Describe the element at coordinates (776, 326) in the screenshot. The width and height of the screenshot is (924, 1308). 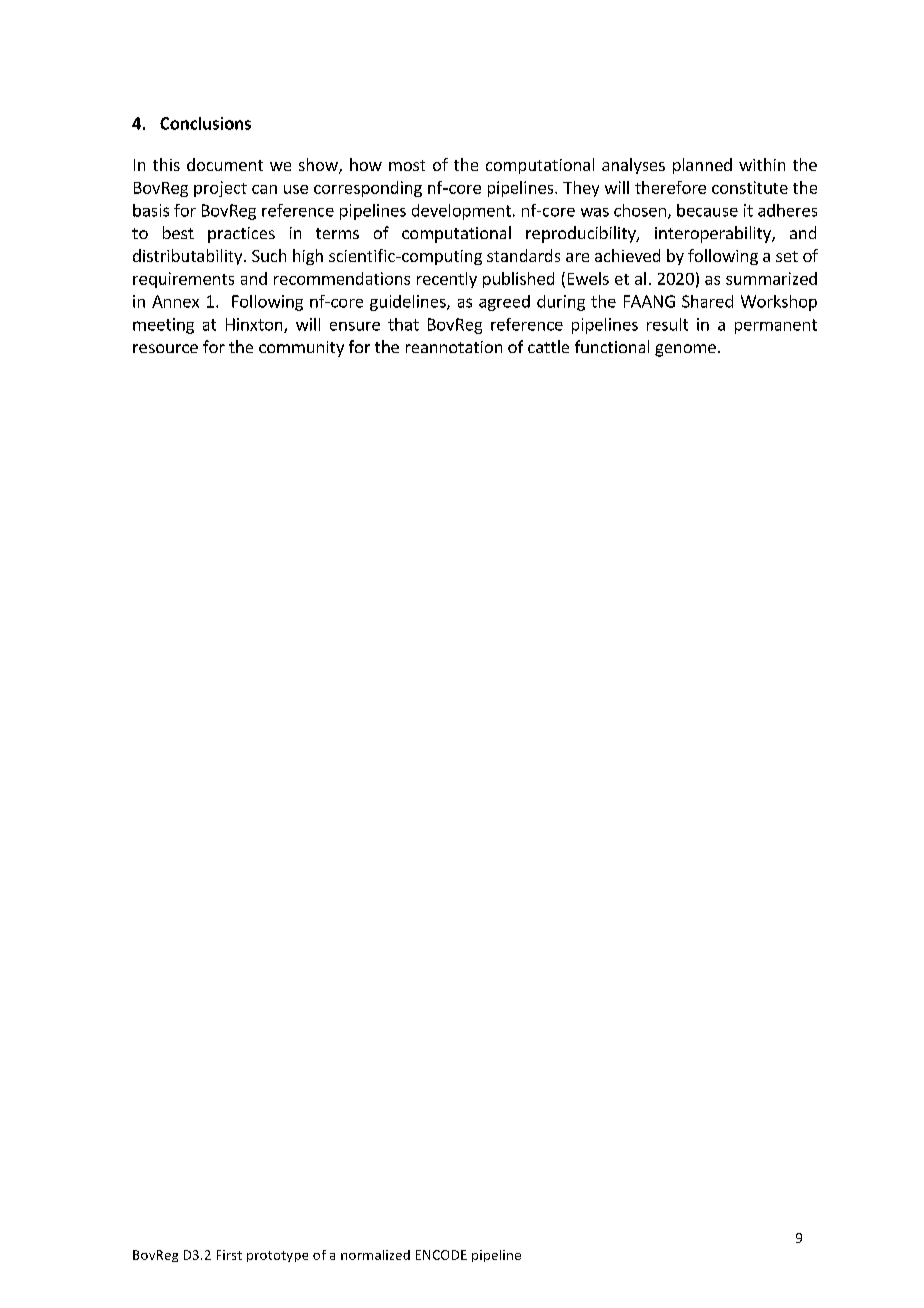
I see `permanent` at that location.
